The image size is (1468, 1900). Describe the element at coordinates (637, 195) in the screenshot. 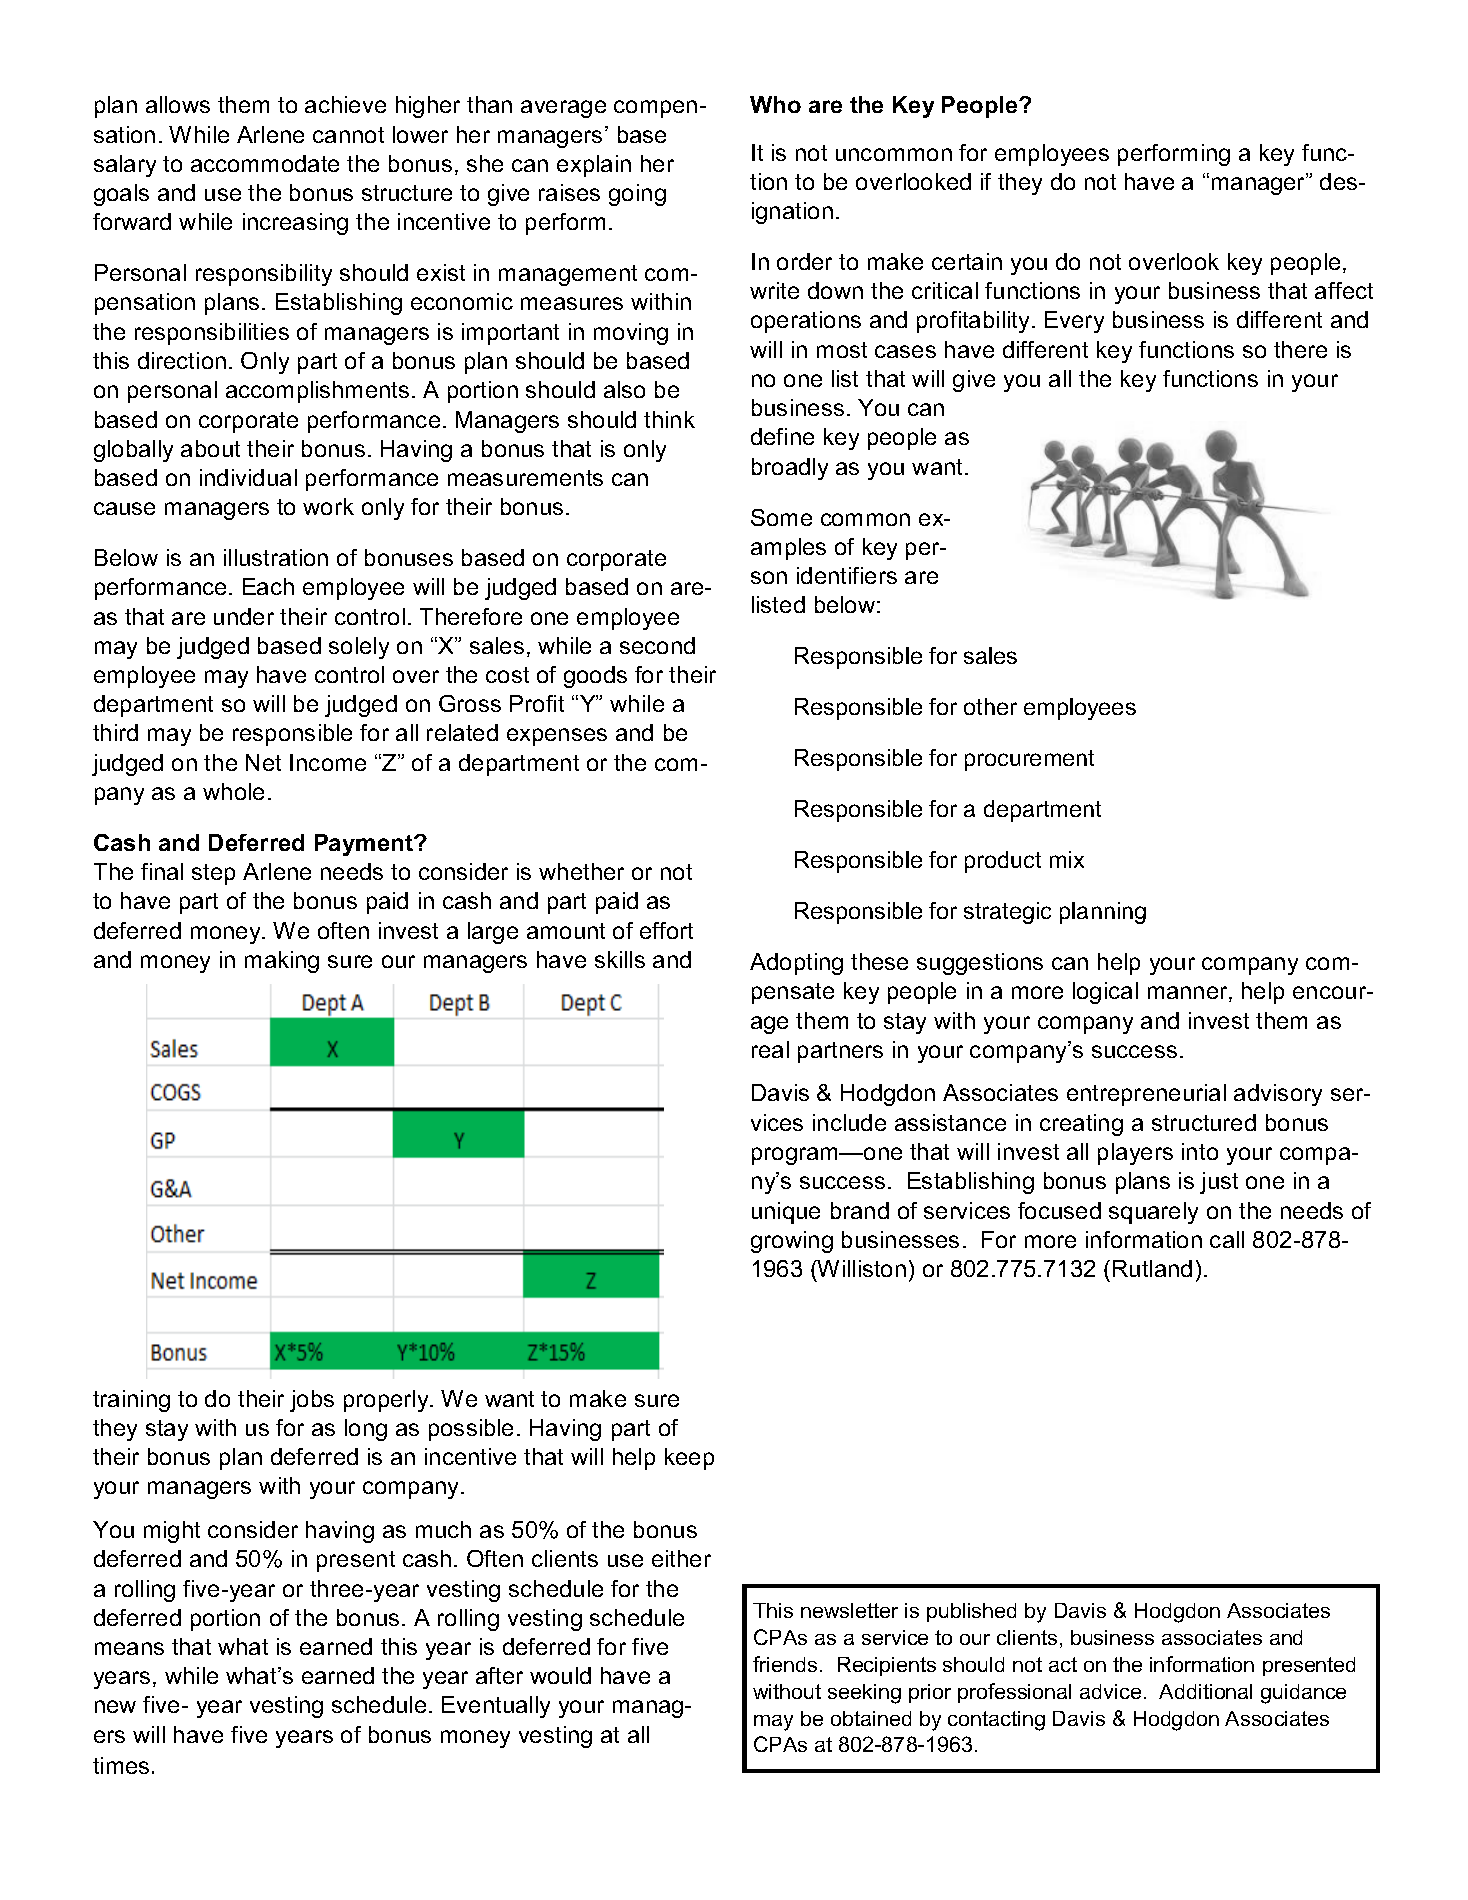

I see `going` at that location.
